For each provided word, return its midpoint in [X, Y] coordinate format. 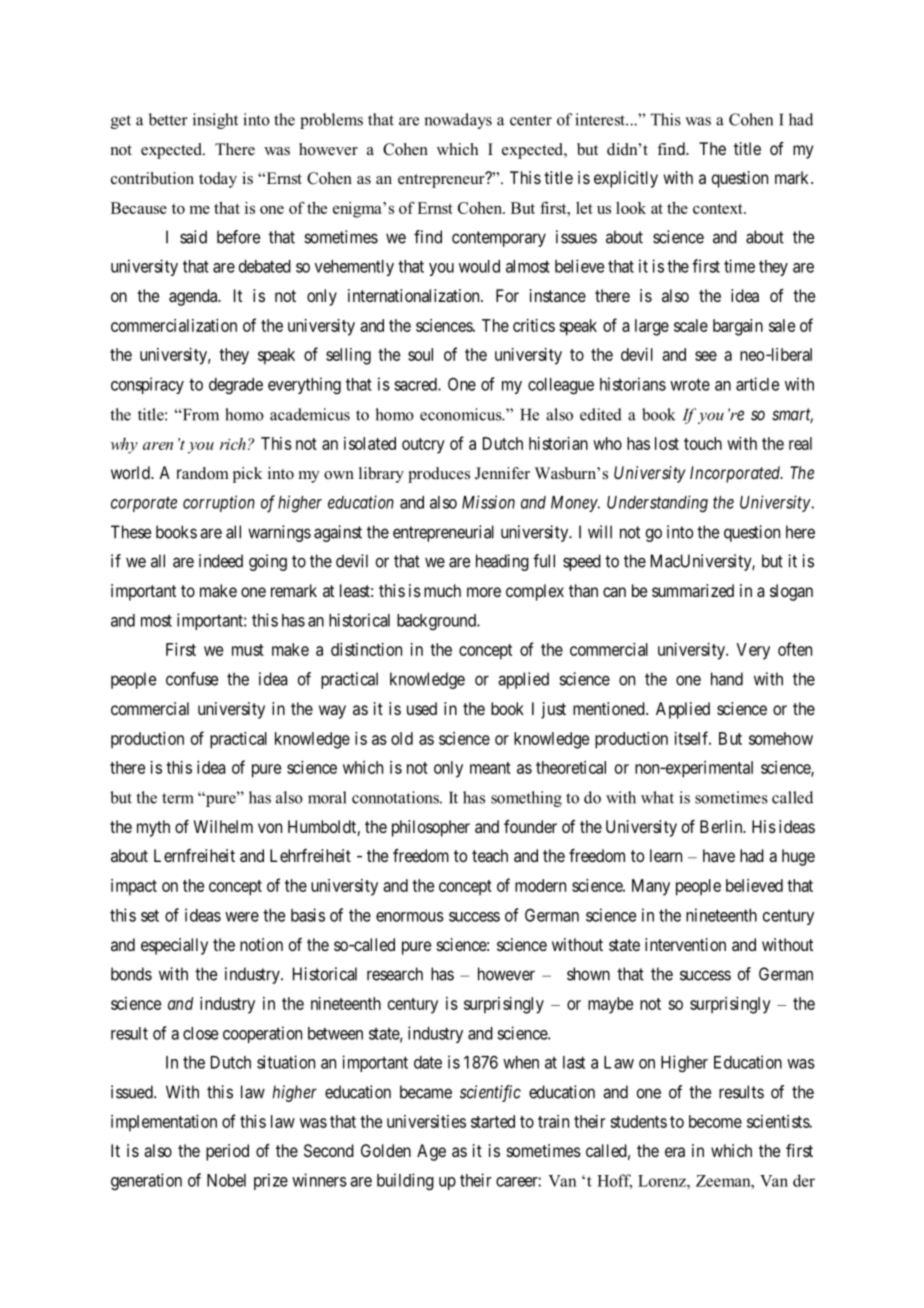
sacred [416, 384]
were [242, 917]
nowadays [458, 121]
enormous [410, 917]
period [227, 1152]
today [218, 180]
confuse [192, 679]
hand [727, 679]
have [719, 855]
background [437, 622]
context [719, 208]
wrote [690, 384]
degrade [236, 386]
